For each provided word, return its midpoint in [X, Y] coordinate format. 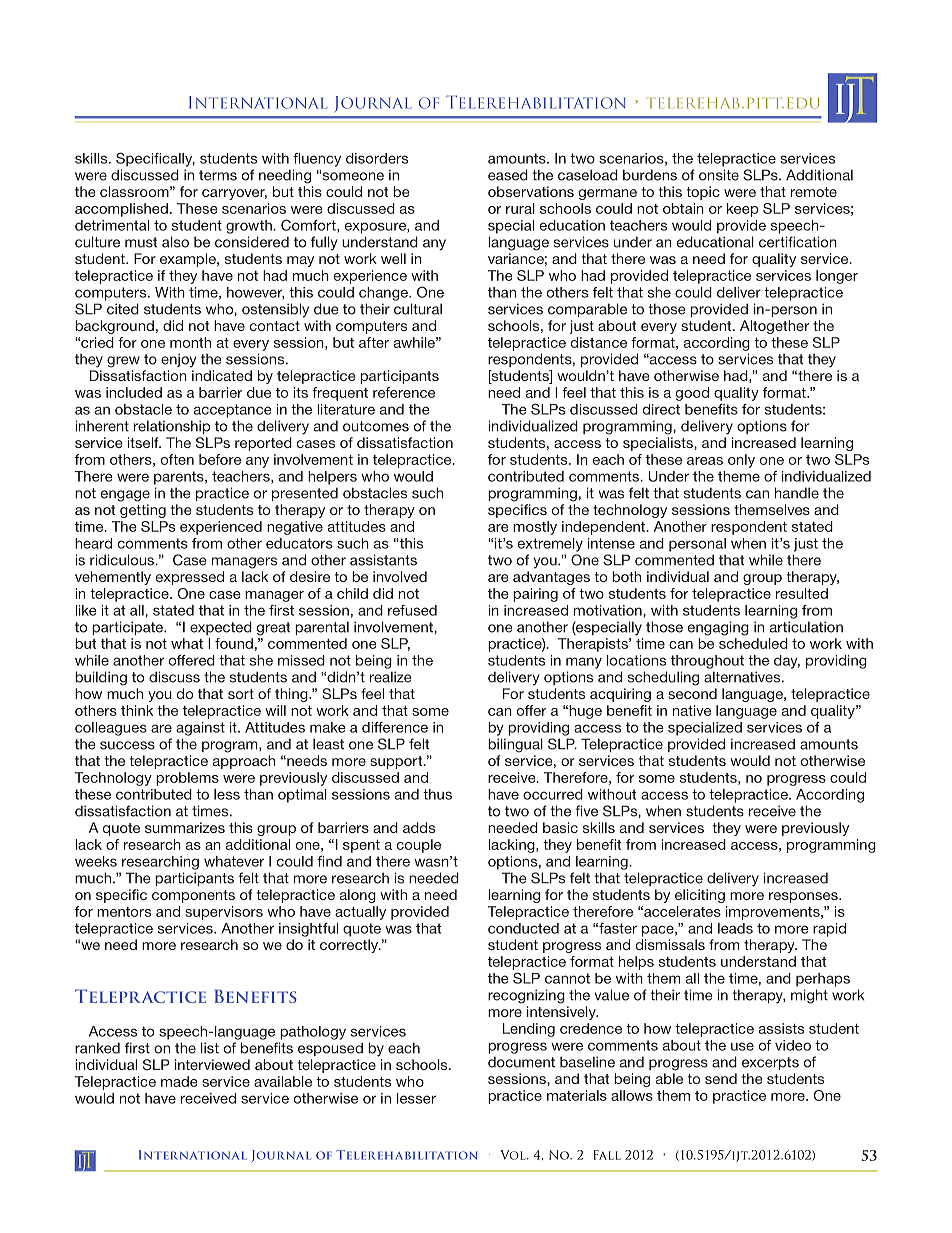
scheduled [753, 643]
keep [742, 210]
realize [391, 677]
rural [520, 208]
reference [404, 392]
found [234, 643]
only [741, 461]
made [179, 1081]
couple [419, 846]
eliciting [700, 896]
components [193, 896]
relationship [172, 427]
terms [218, 175]
